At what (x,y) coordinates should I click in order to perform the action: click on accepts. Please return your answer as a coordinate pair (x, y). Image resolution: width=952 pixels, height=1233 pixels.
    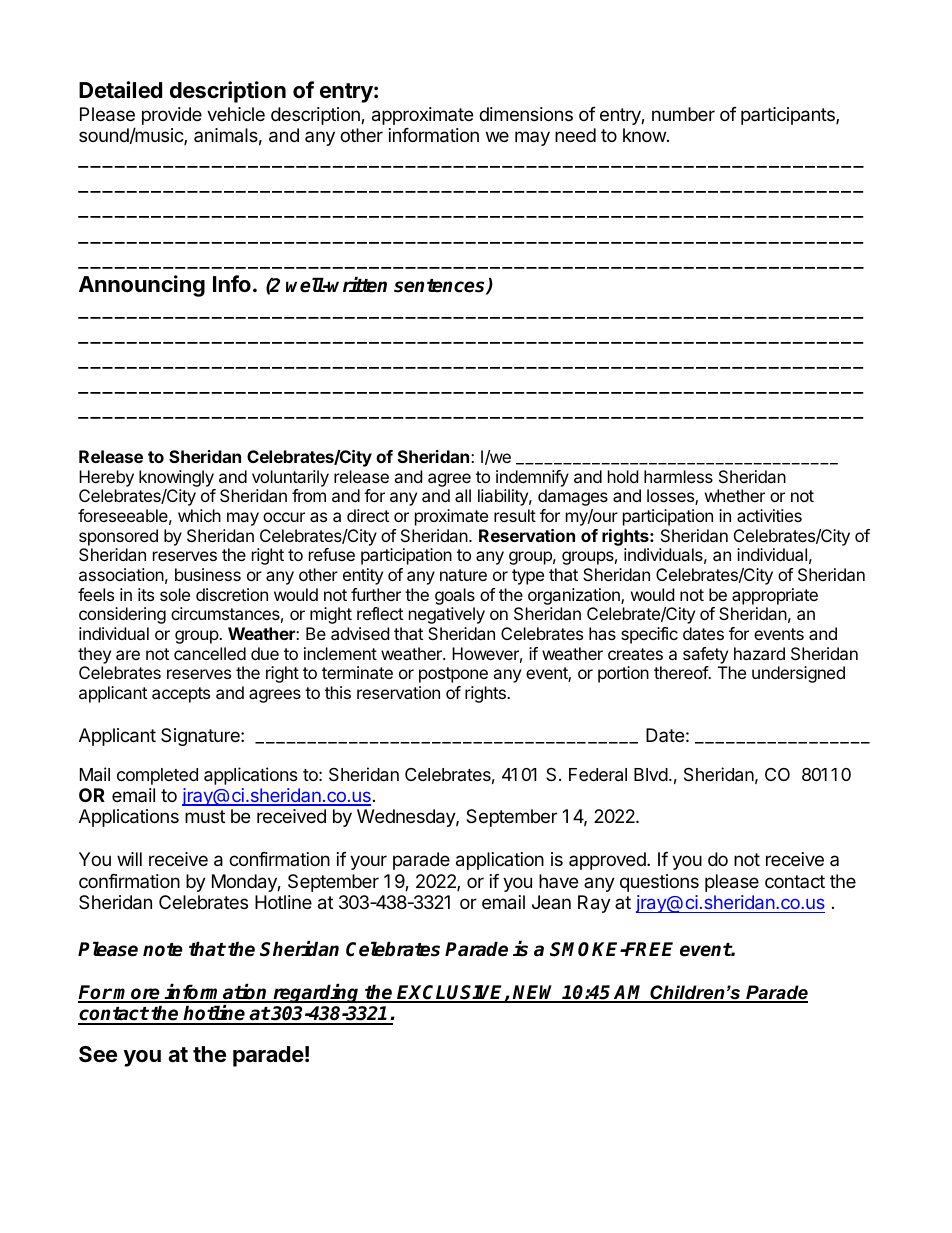
    Looking at the image, I should click on (181, 695).
